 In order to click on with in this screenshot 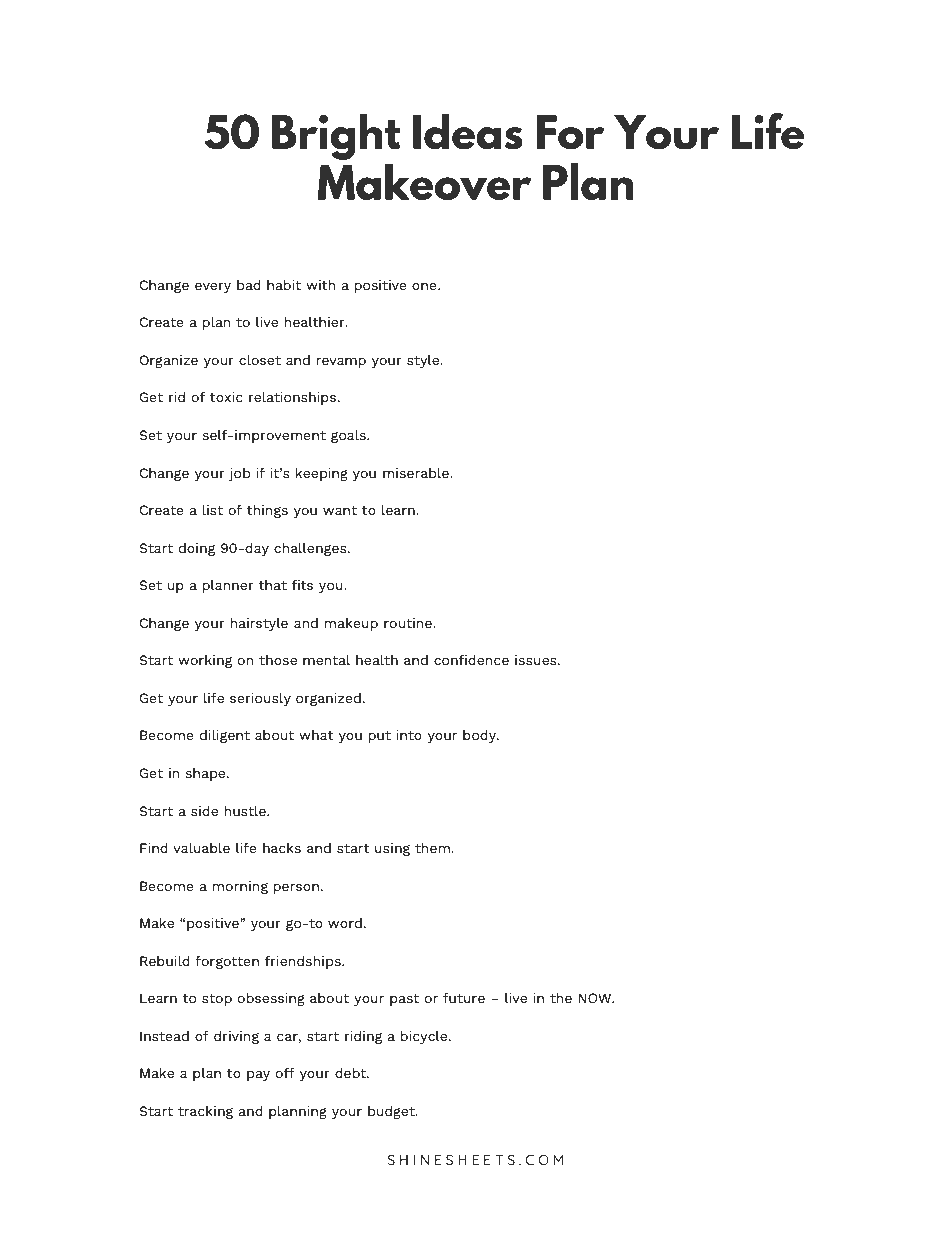, I will do `click(321, 284)`.
